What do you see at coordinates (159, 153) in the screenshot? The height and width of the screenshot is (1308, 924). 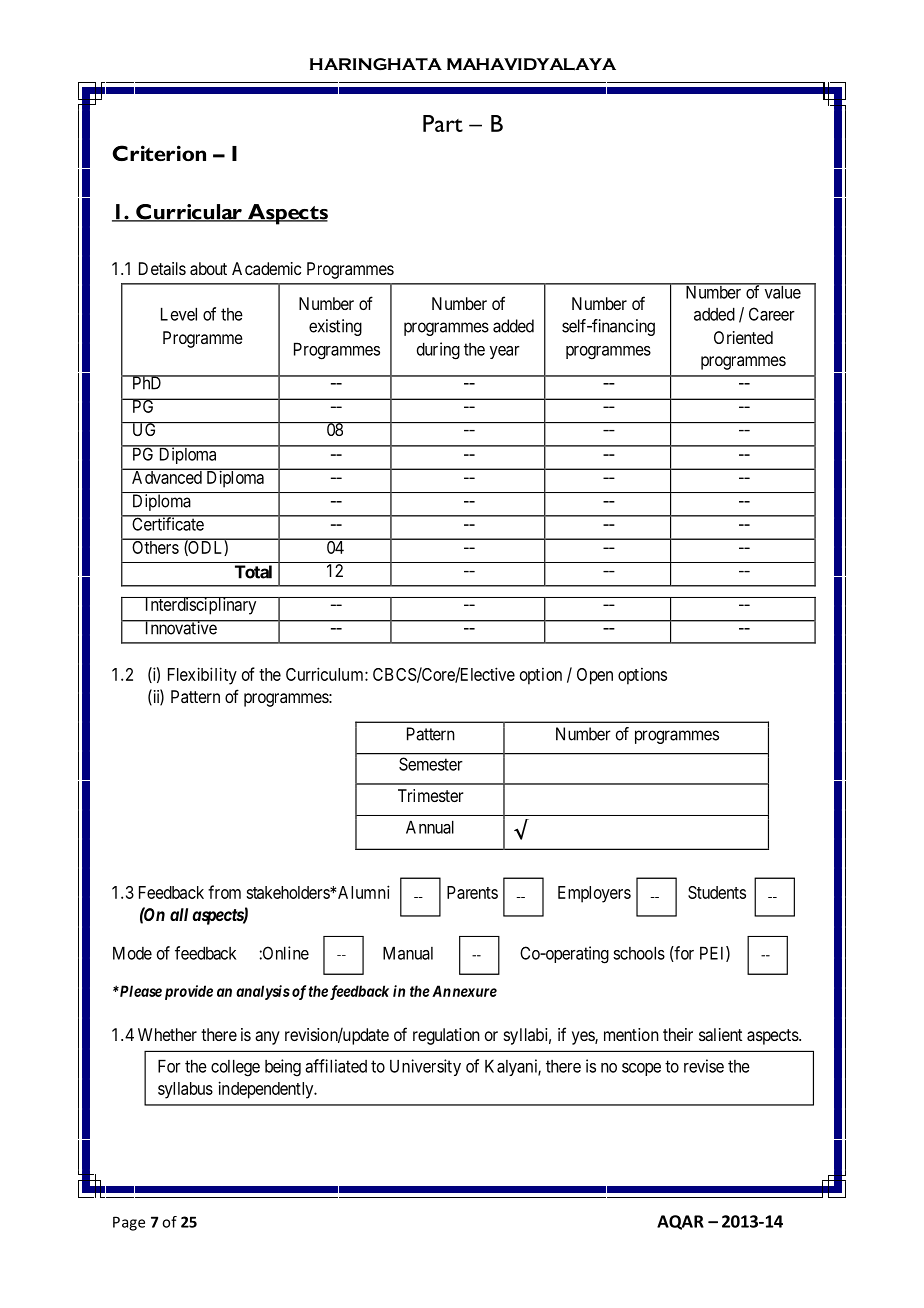 I see `Criterion` at bounding box center [159, 153].
